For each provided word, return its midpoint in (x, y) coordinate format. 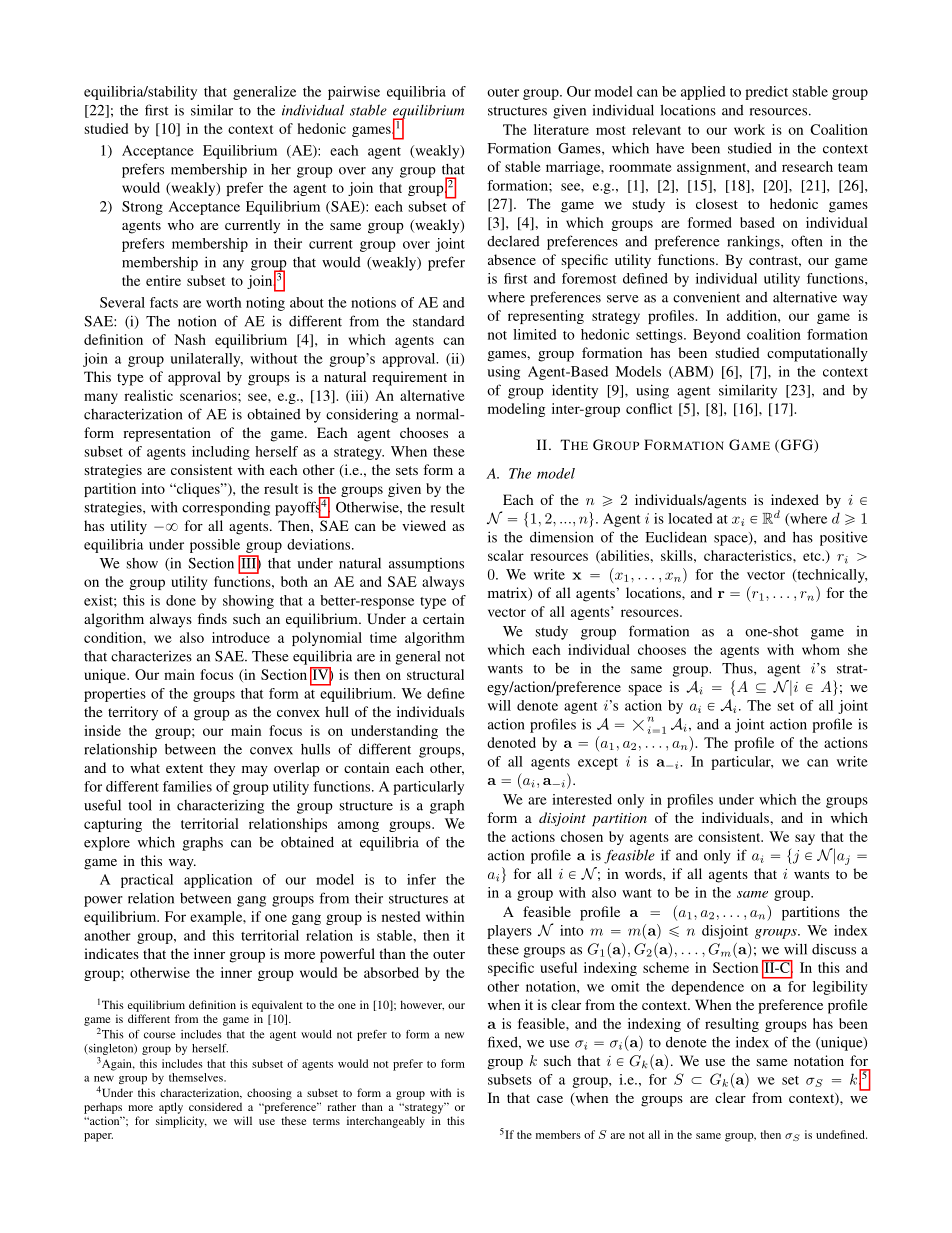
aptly (171, 1108)
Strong (142, 208)
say (805, 839)
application (218, 881)
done (181, 600)
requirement (409, 378)
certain (443, 618)
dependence (707, 988)
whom (821, 649)
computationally (817, 354)
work (749, 129)
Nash (190, 339)
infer (421, 879)
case (550, 1099)
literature (561, 129)
